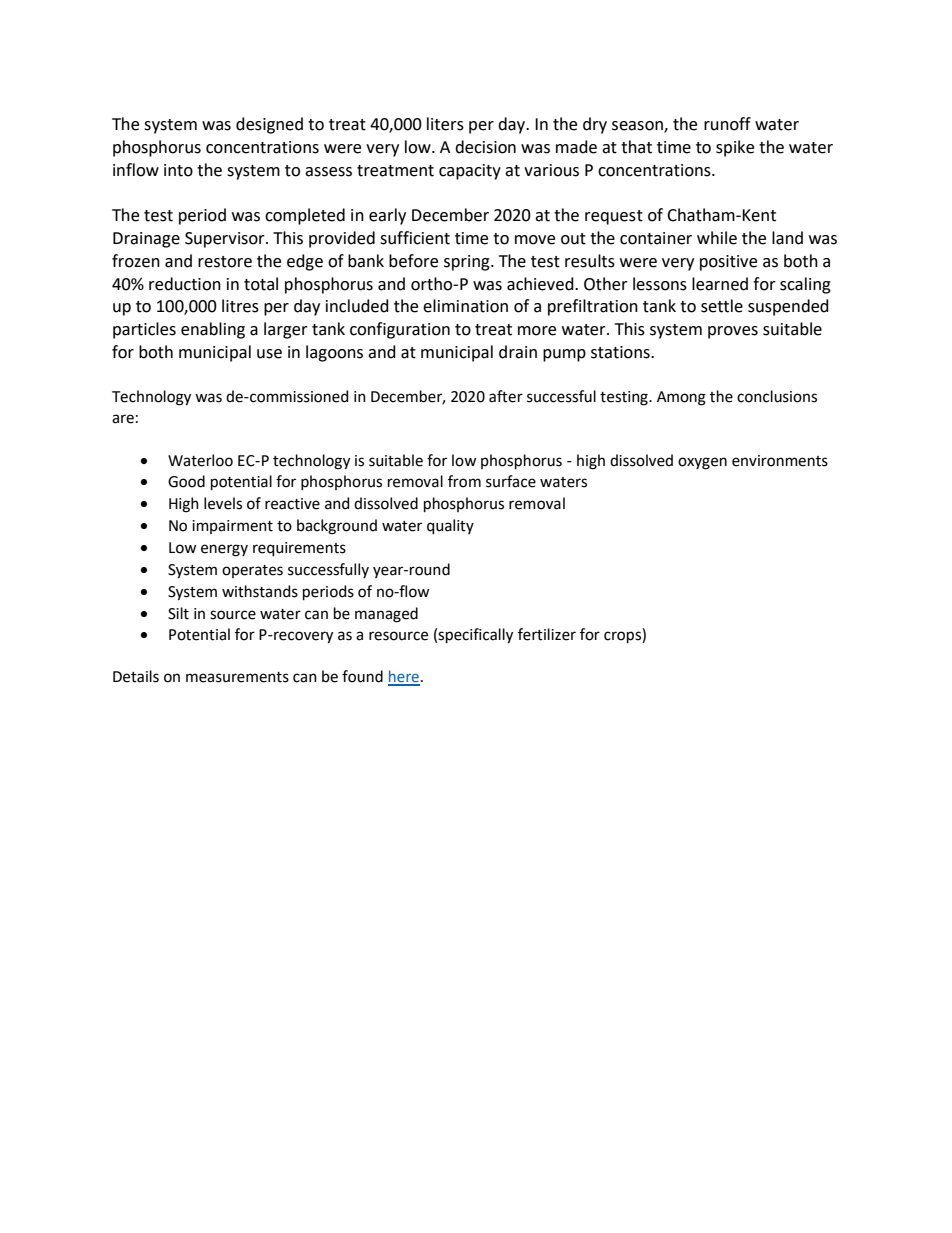 The image size is (952, 1233). Describe the element at coordinates (464, 481) in the document. I see `from` at that location.
